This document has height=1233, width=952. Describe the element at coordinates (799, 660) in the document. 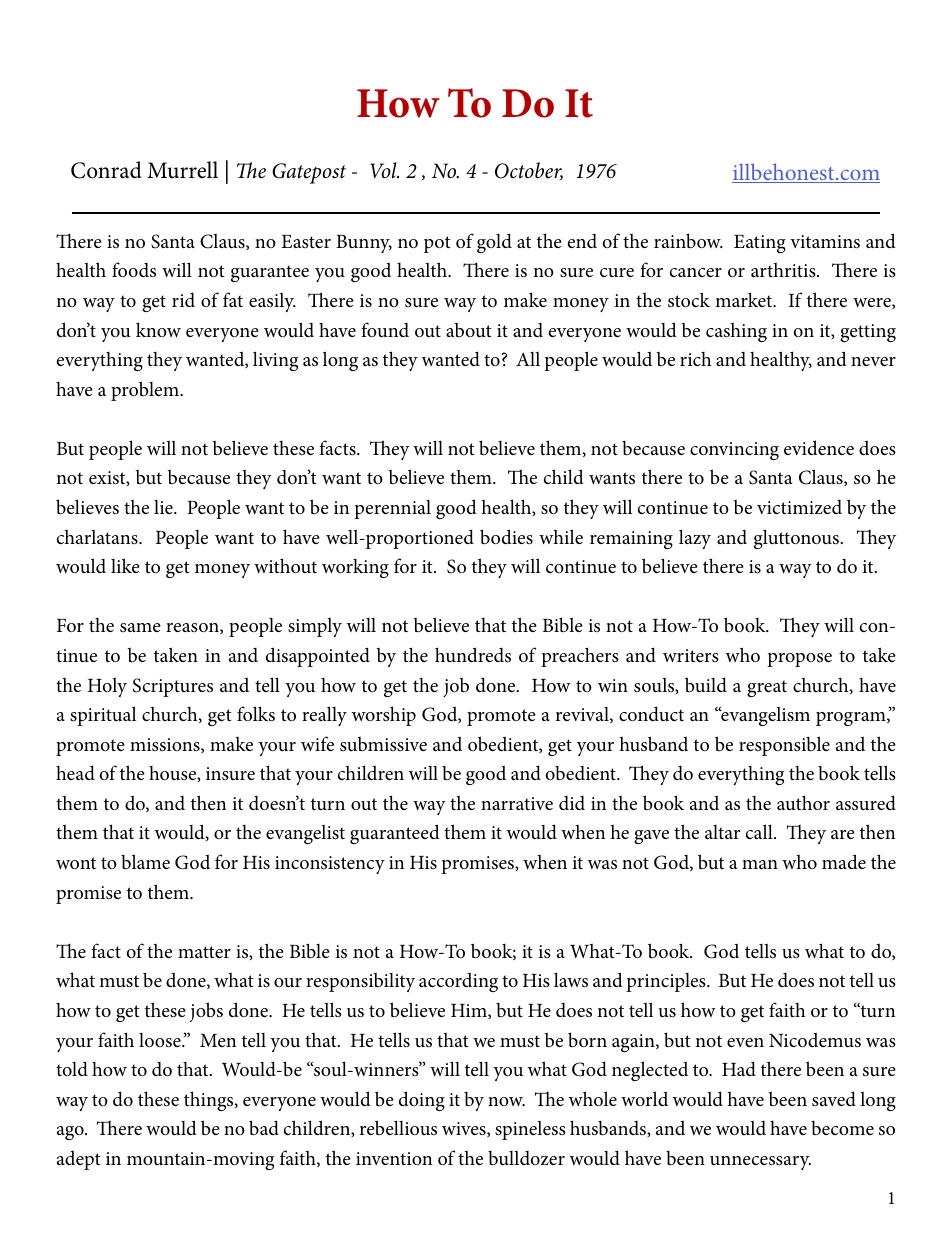

I see `propose` at that location.
